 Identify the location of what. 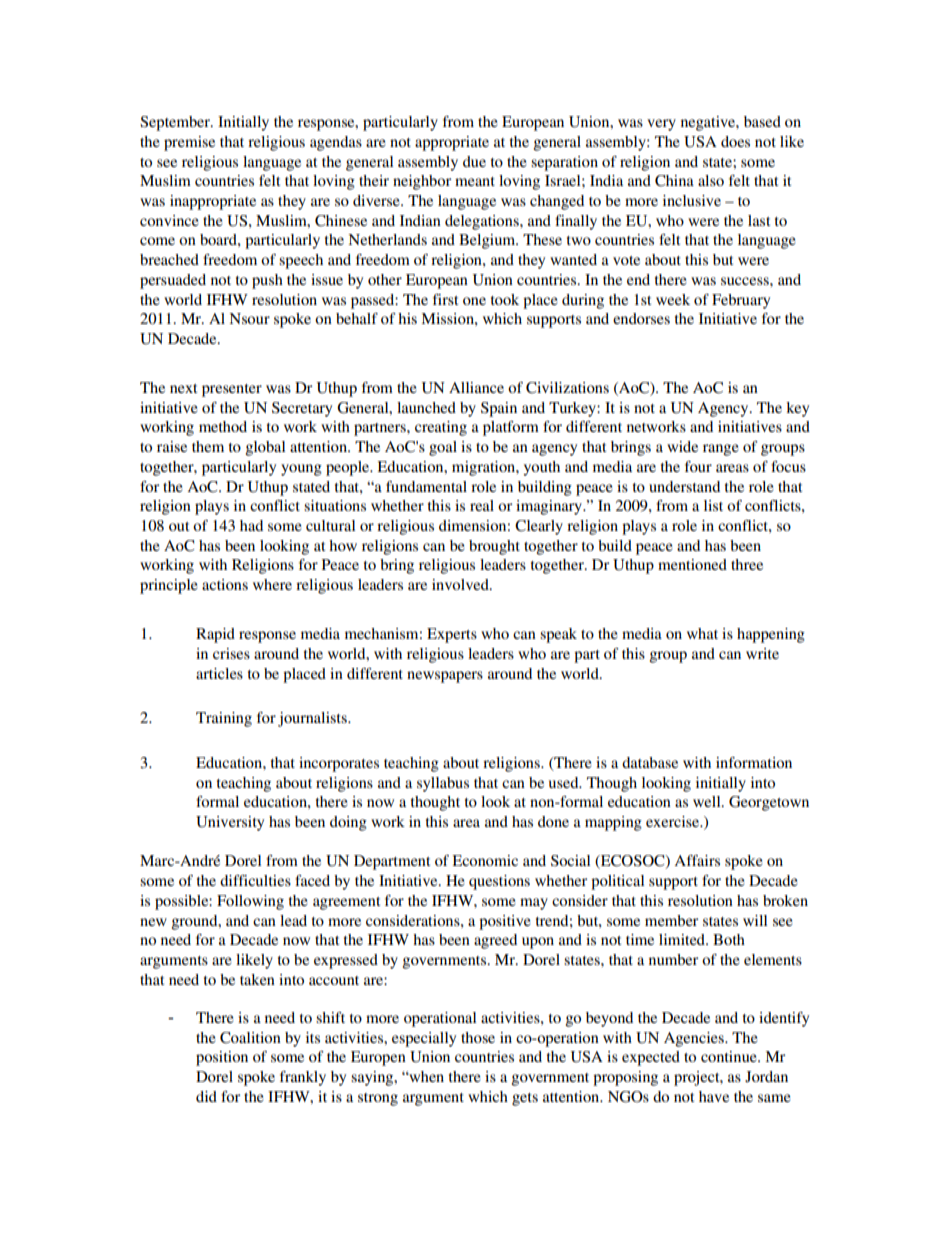
(702, 633).
